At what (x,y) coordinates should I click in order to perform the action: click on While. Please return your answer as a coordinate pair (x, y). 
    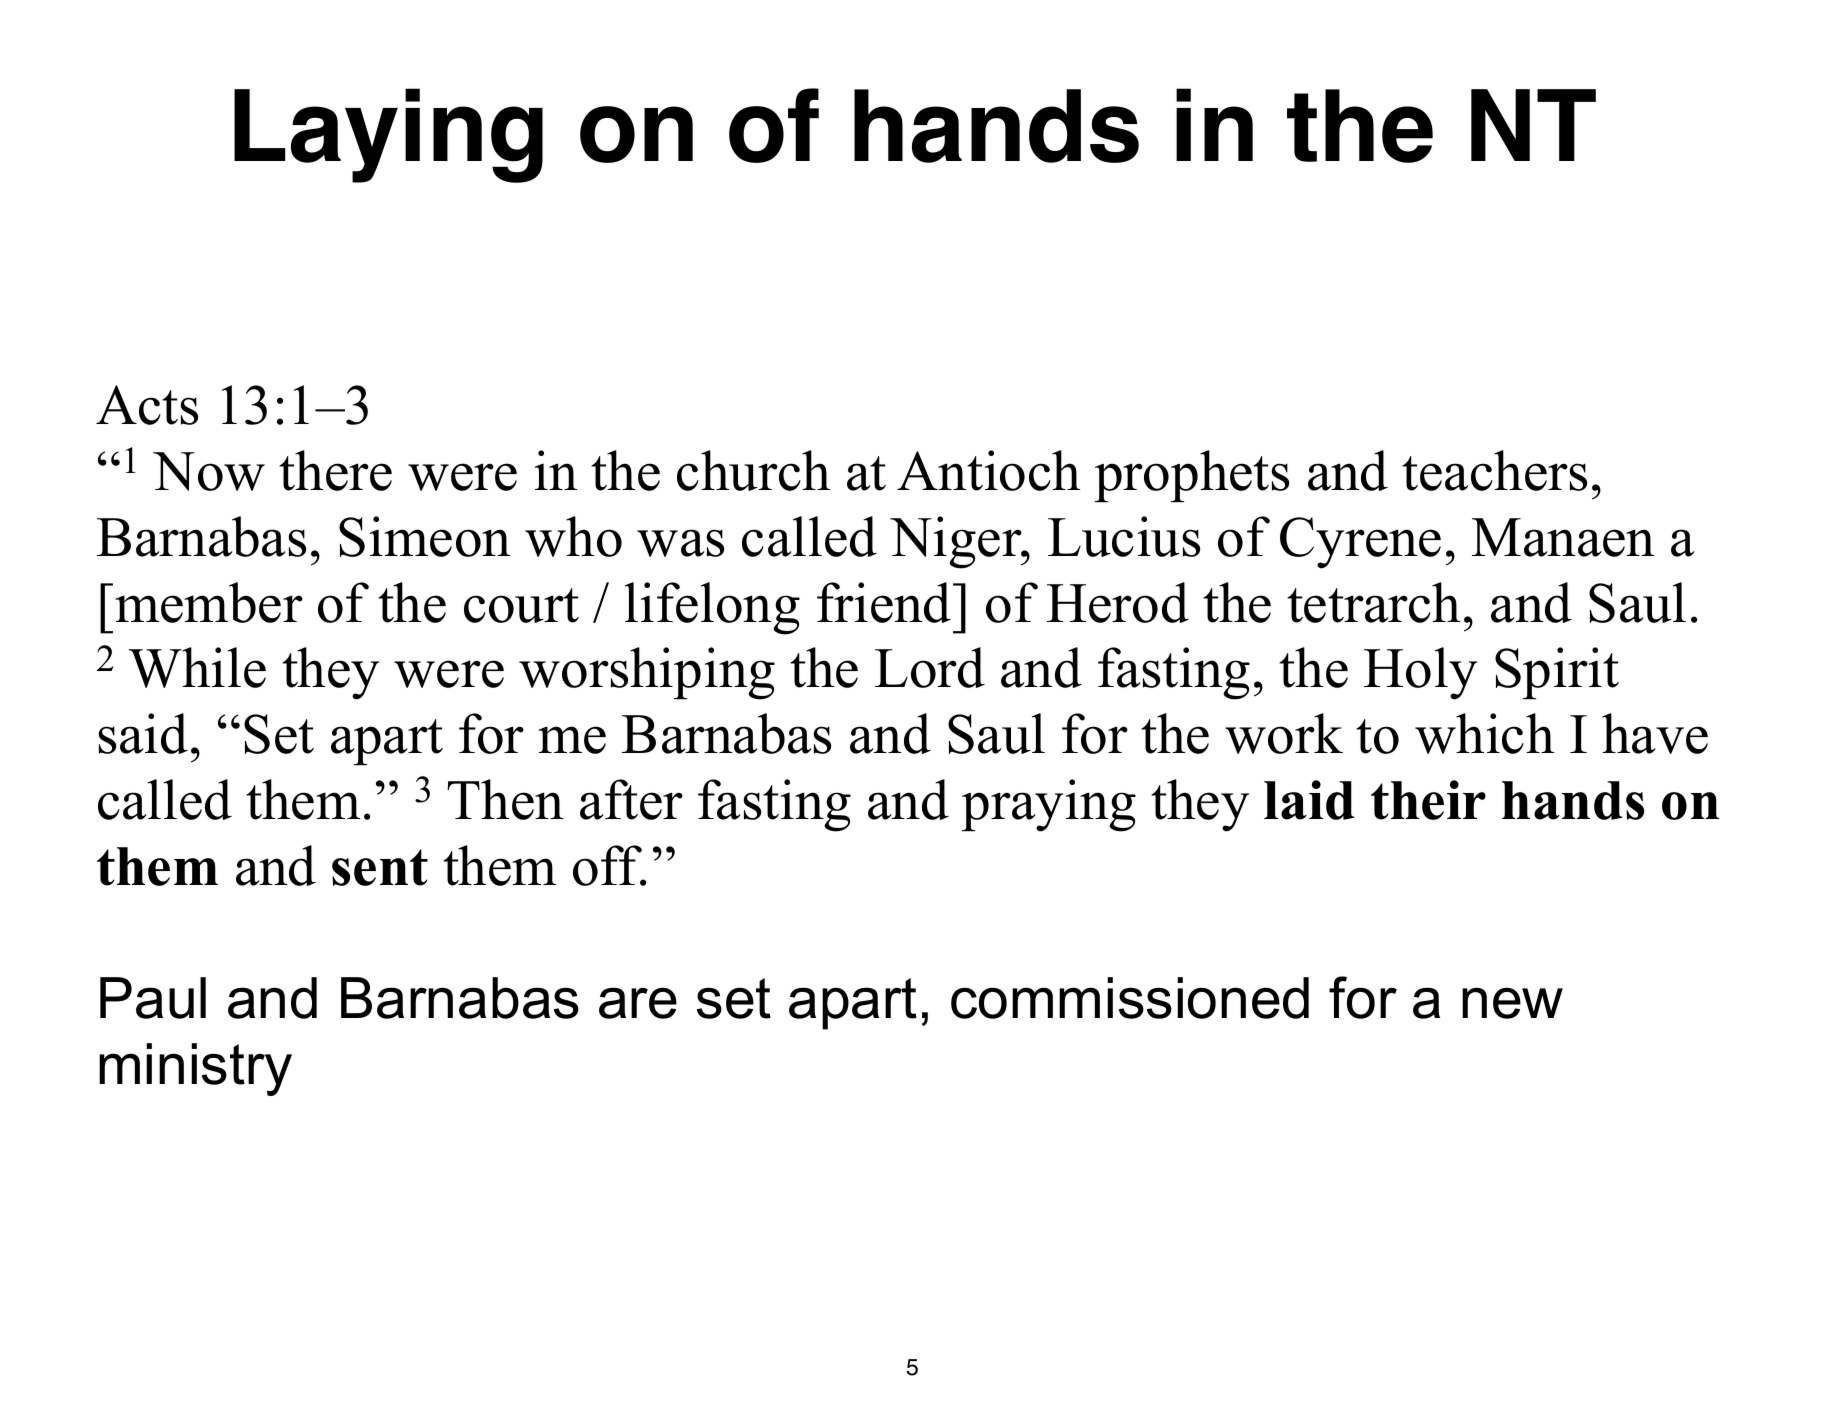
    Looking at the image, I should click on (197, 667).
